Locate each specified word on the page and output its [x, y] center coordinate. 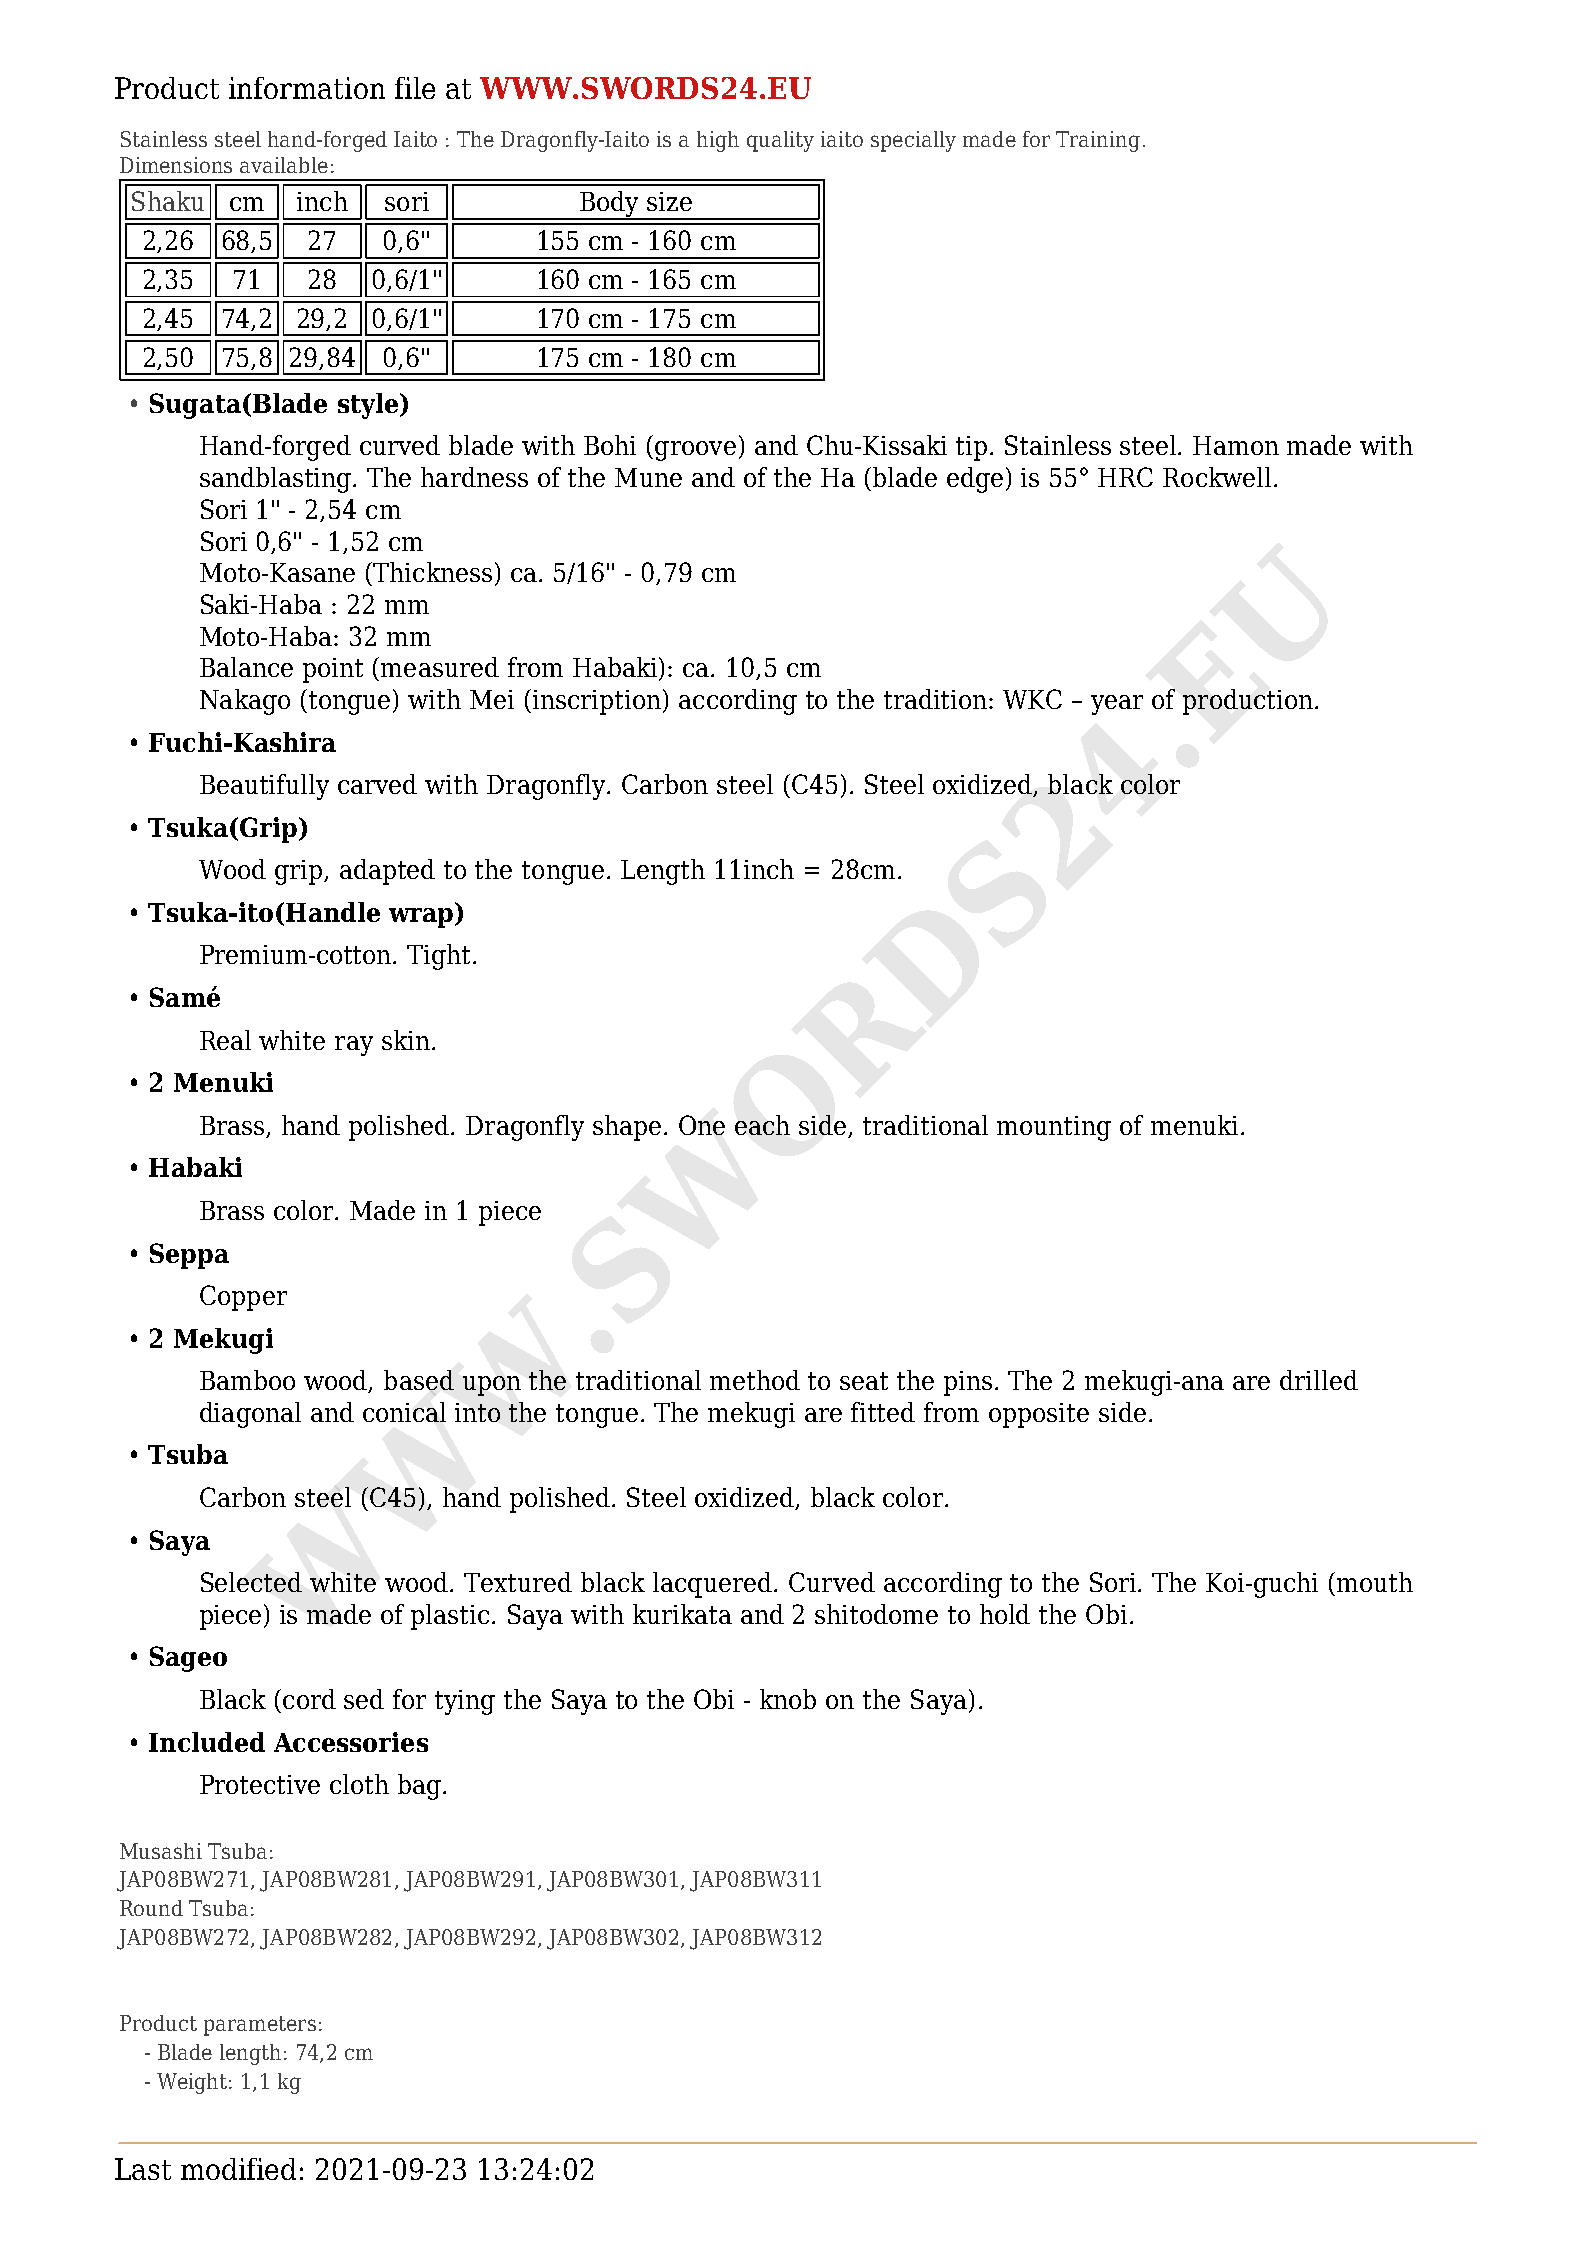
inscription [595, 702]
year [1117, 705]
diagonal [250, 1415]
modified [238, 2169]
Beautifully [264, 787]
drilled [1319, 1380]
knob [788, 1699]
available [284, 165]
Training [1098, 141]
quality [780, 141]
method [755, 1380]
